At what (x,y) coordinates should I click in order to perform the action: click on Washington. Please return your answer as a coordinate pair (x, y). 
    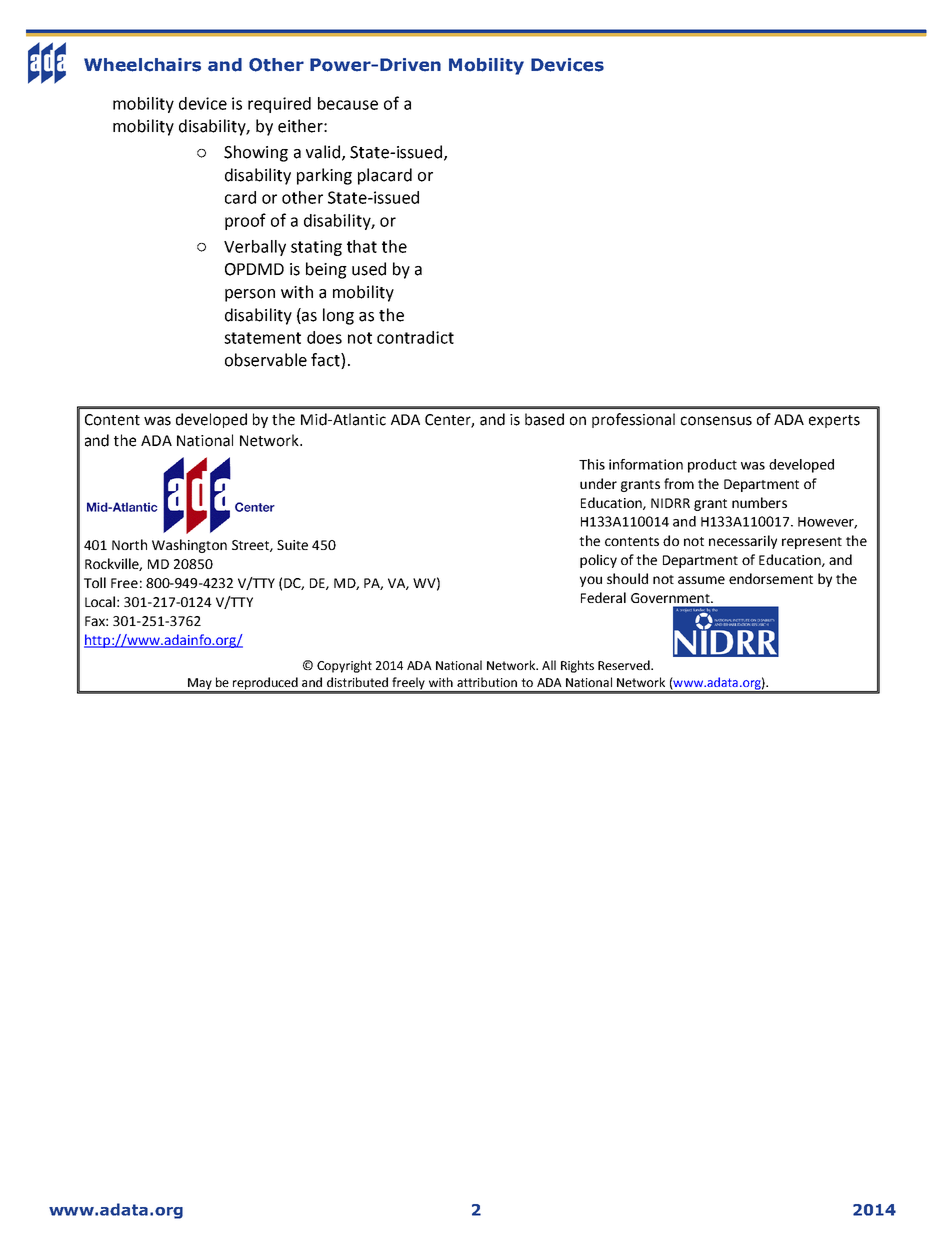
    Looking at the image, I should click on (189, 546).
